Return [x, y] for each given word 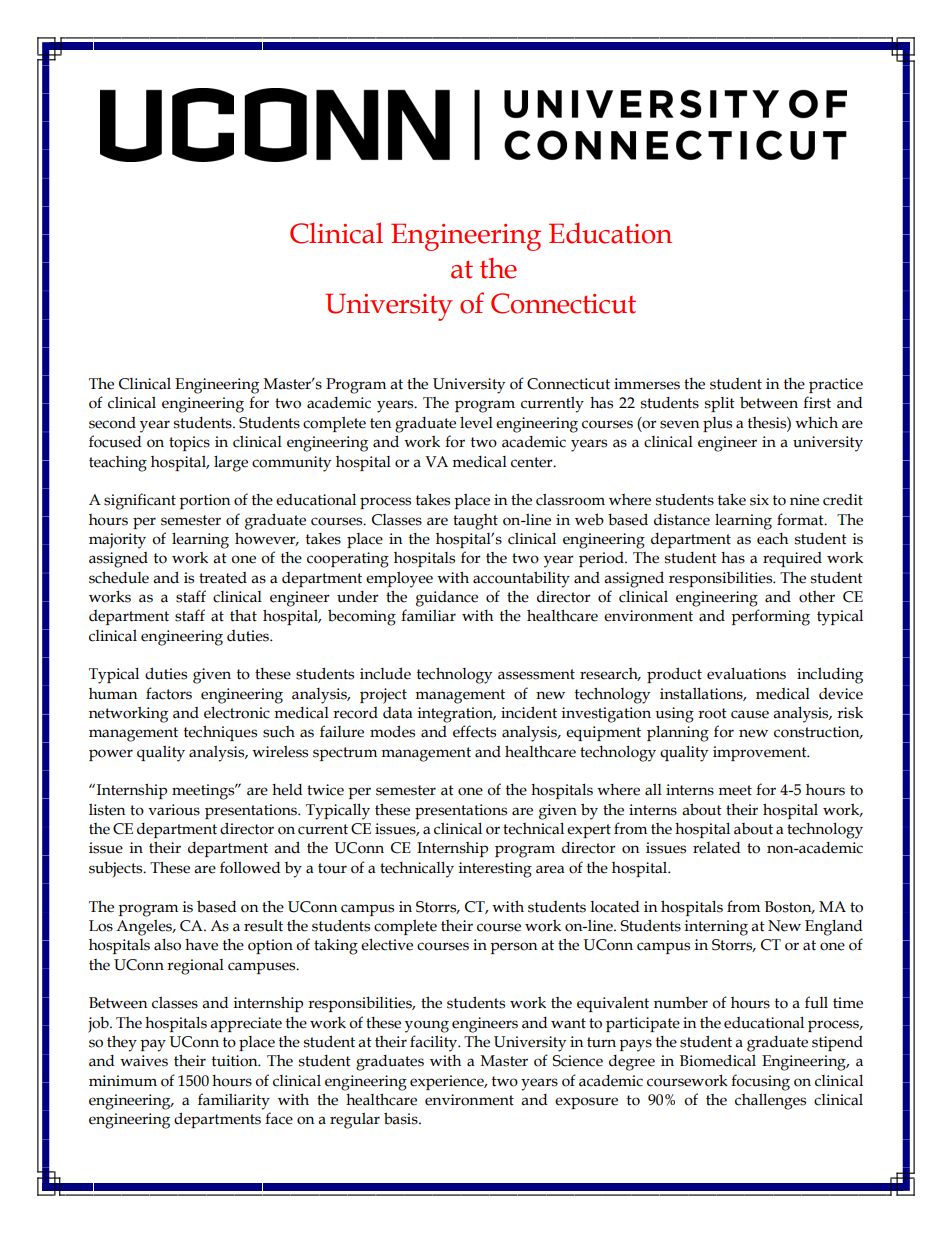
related [716, 848]
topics [189, 443]
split [720, 404]
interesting [495, 870]
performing [770, 617]
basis [402, 1118]
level [476, 423]
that [243, 615]
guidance [447, 599]
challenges [770, 1102]
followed [250, 867]
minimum [123, 1081]
